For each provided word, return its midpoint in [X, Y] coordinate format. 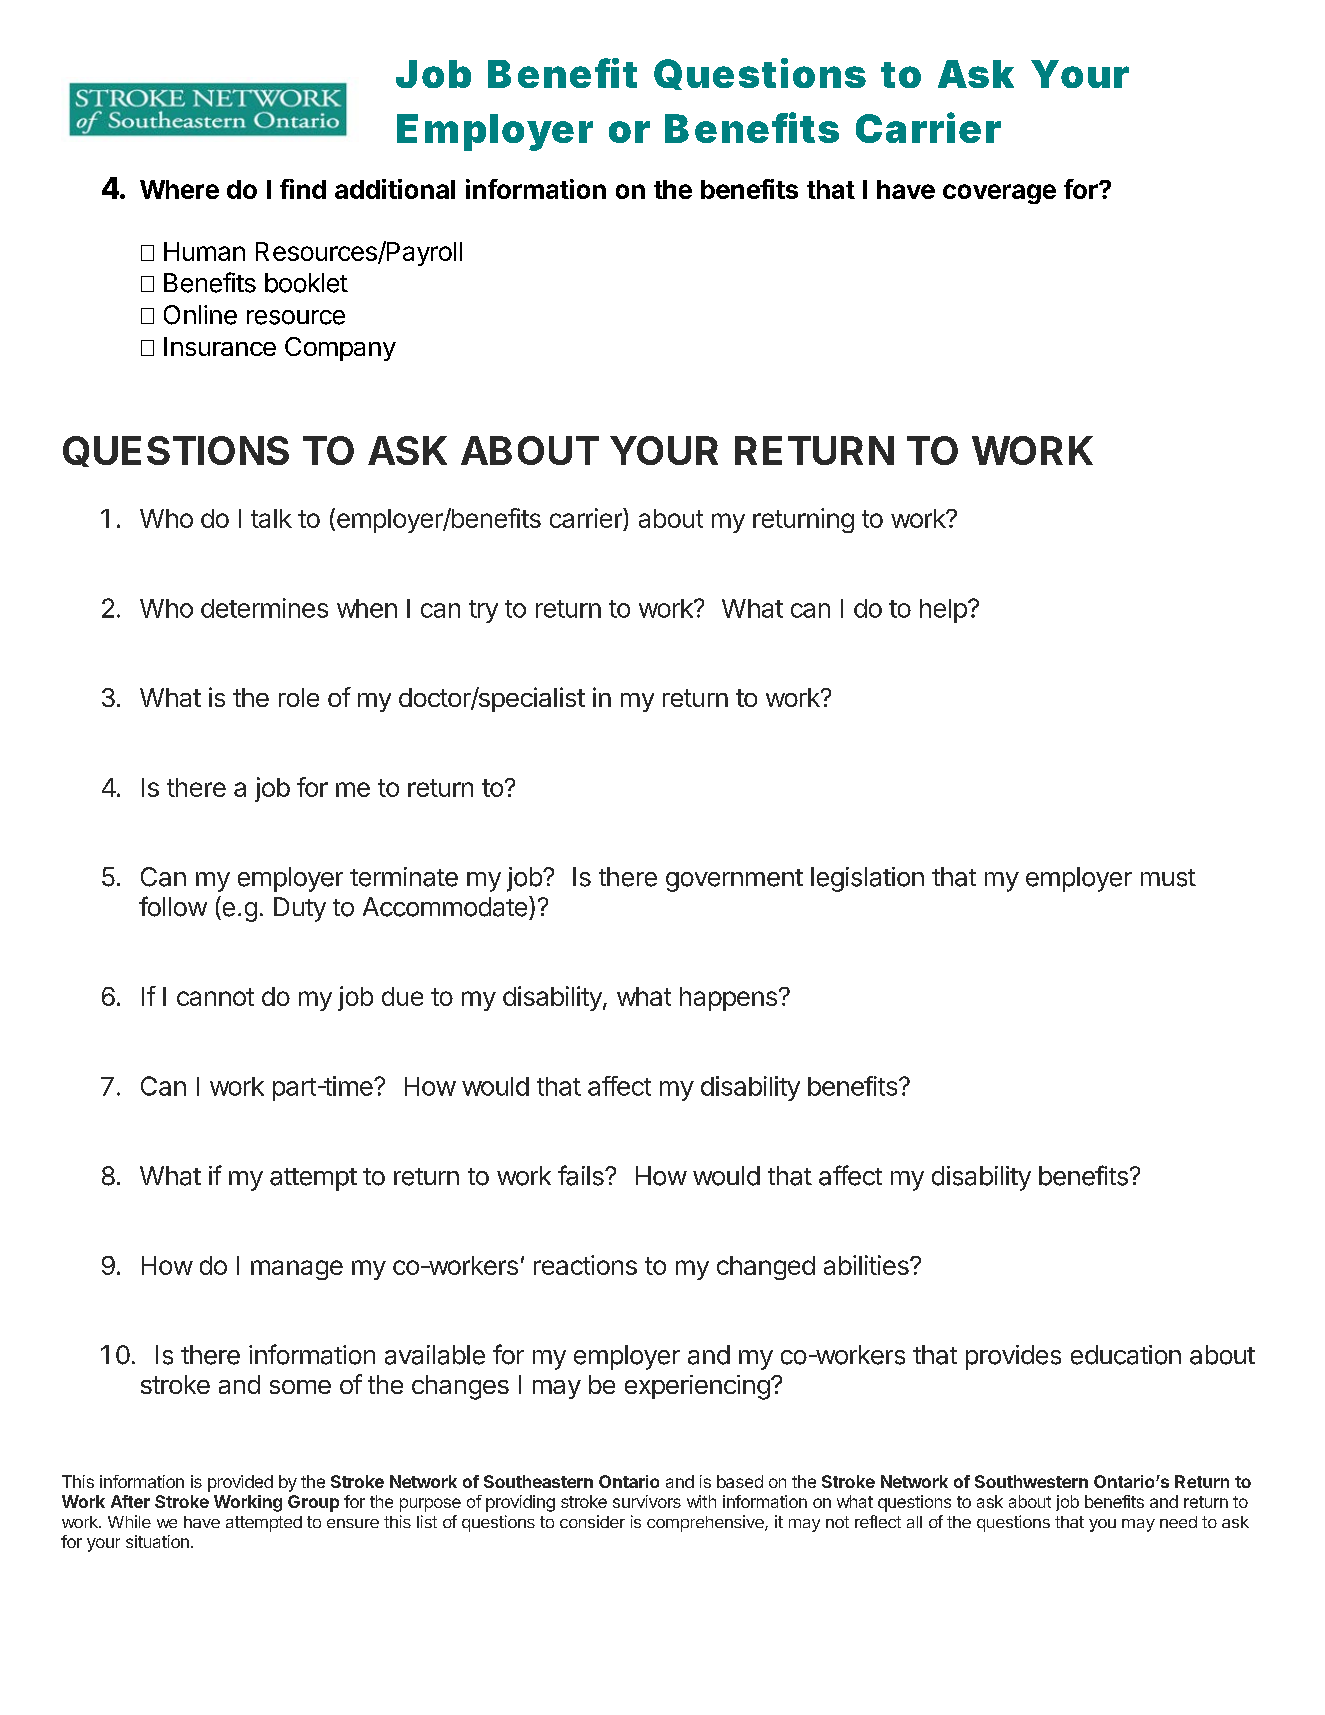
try [483, 611]
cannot [215, 997]
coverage [999, 194]
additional [395, 189]
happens [728, 999]
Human [204, 251]
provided [240, 1483]
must [1168, 878]
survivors [647, 1501]
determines [264, 608]
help [943, 611]
